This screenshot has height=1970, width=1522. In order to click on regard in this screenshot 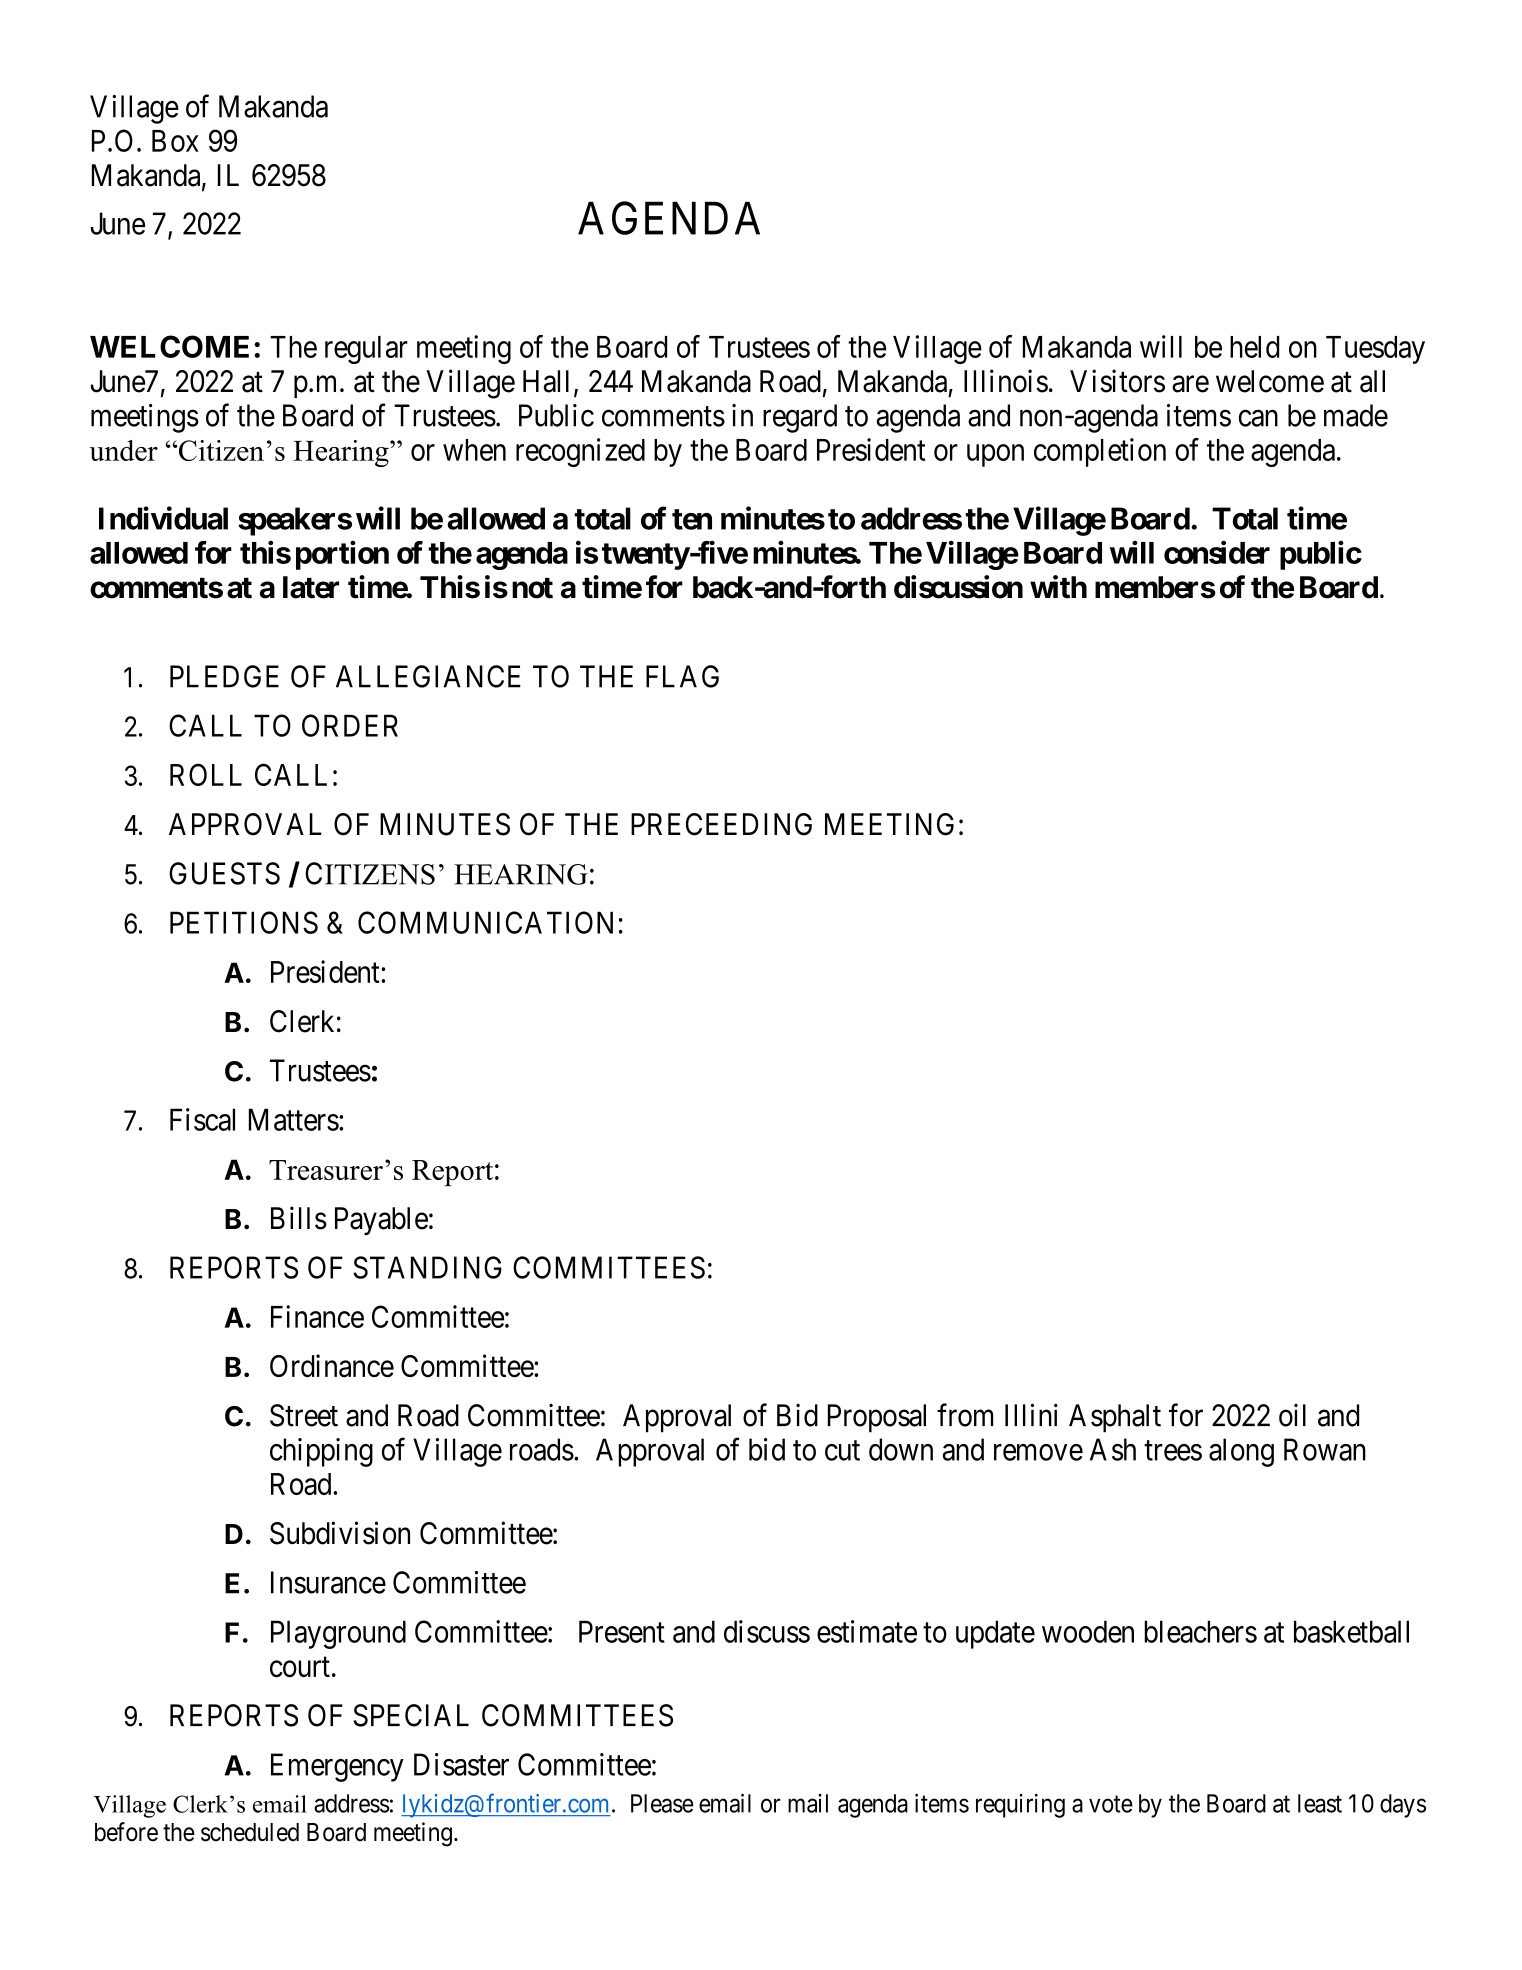, I will do `click(800, 418)`.
